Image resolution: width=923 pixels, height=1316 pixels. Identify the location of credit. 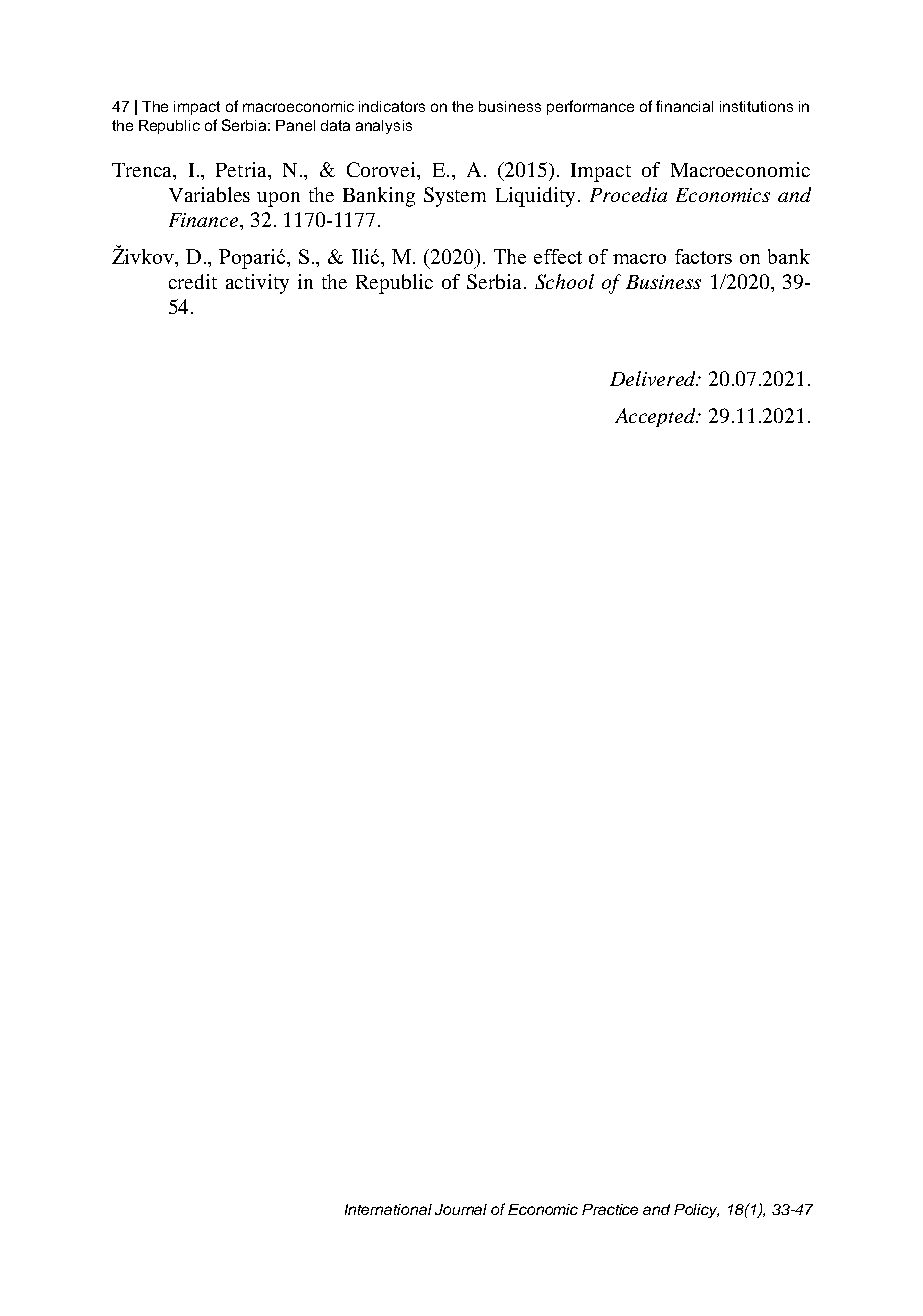
(193, 281).
